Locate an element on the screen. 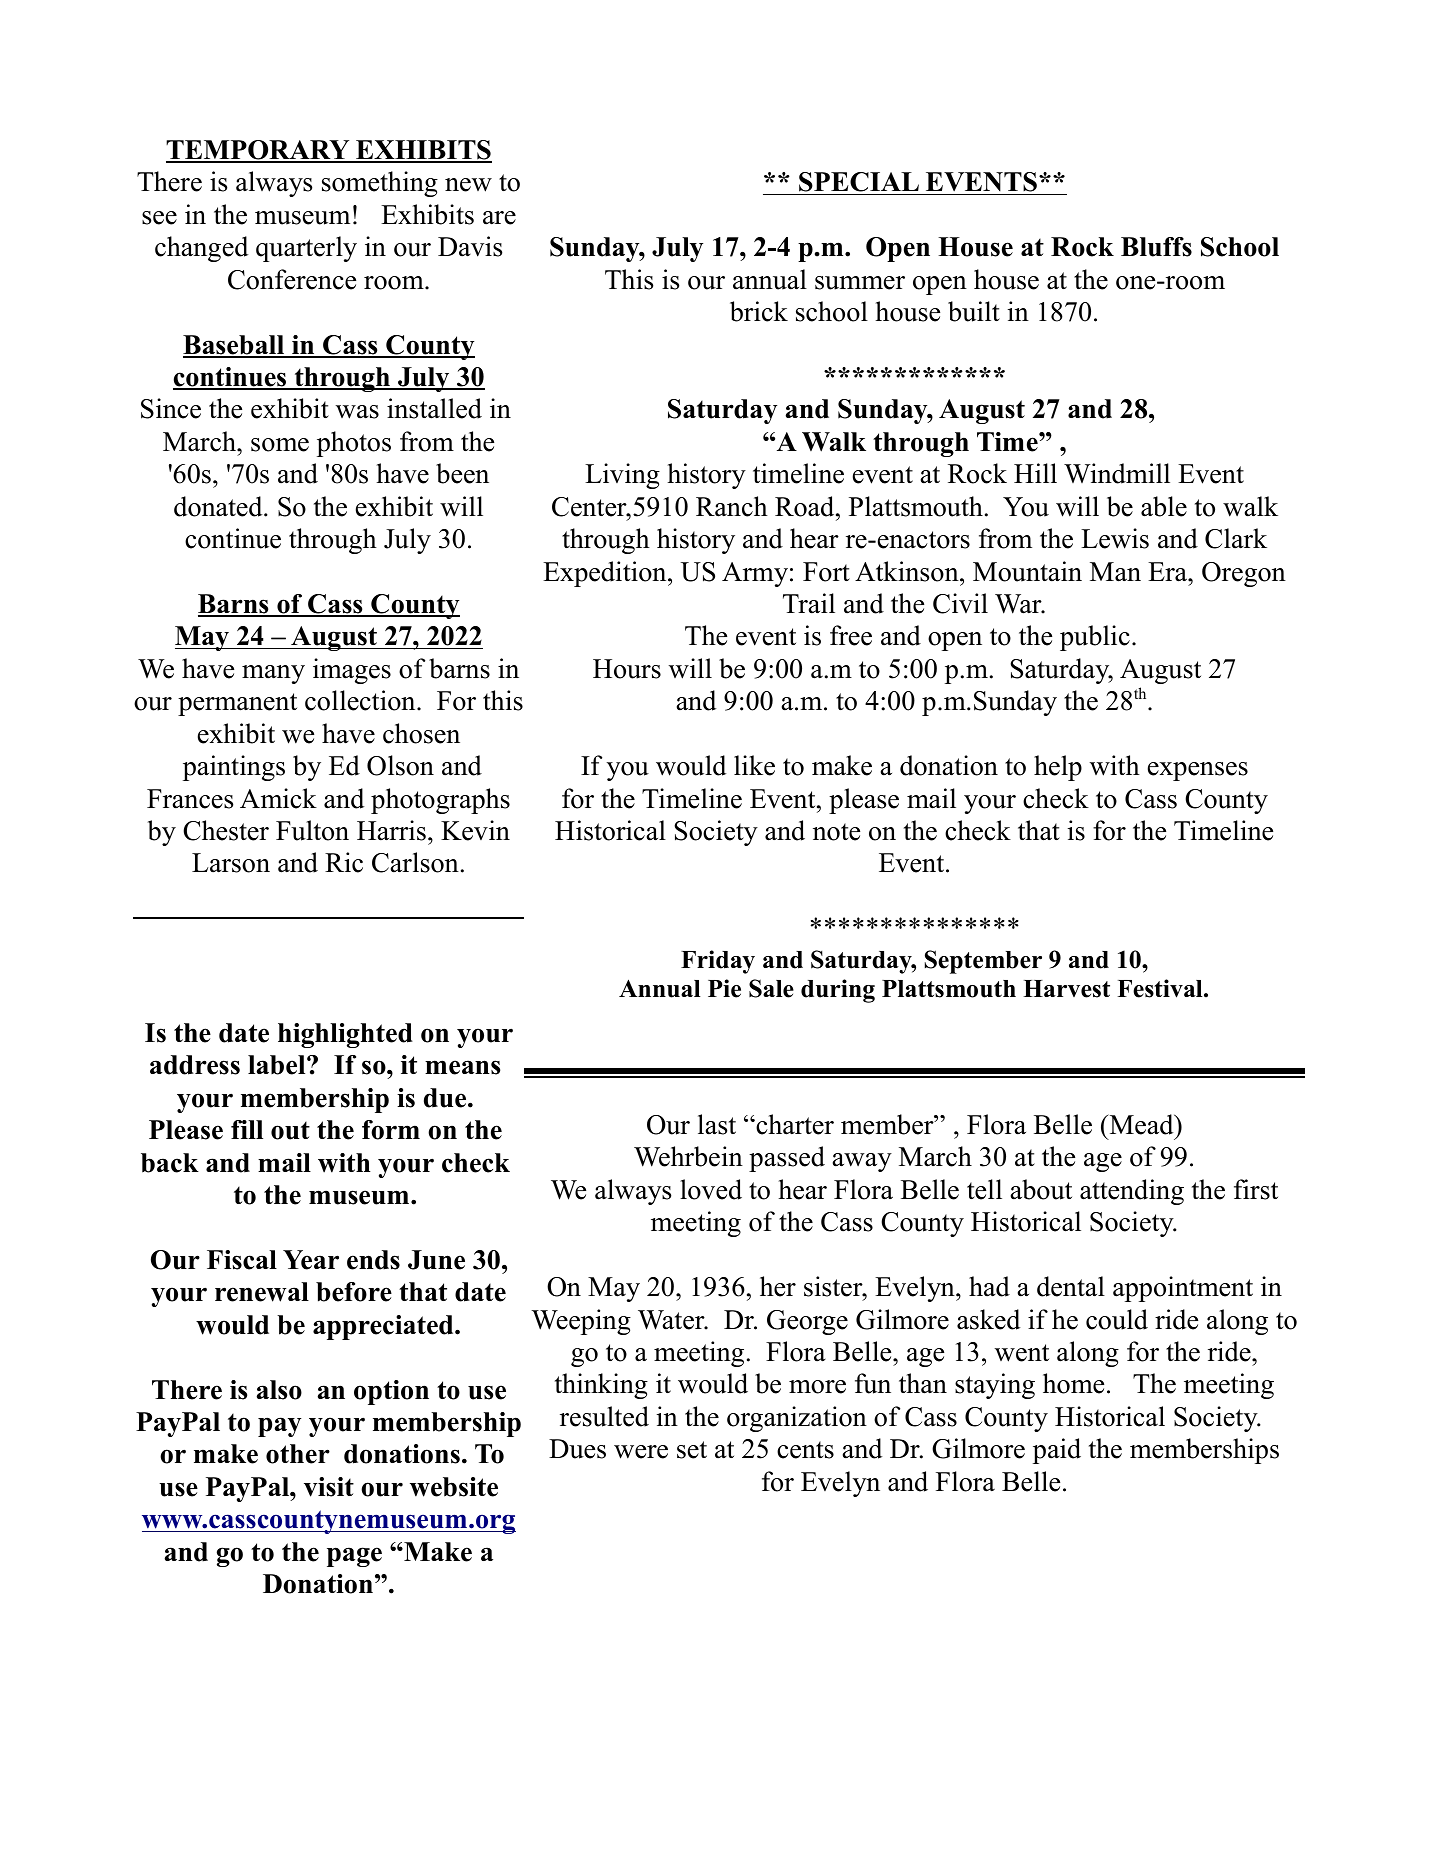 Image resolution: width=1438 pixels, height=1861 pixels. paid is located at coordinates (1057, 1451).
